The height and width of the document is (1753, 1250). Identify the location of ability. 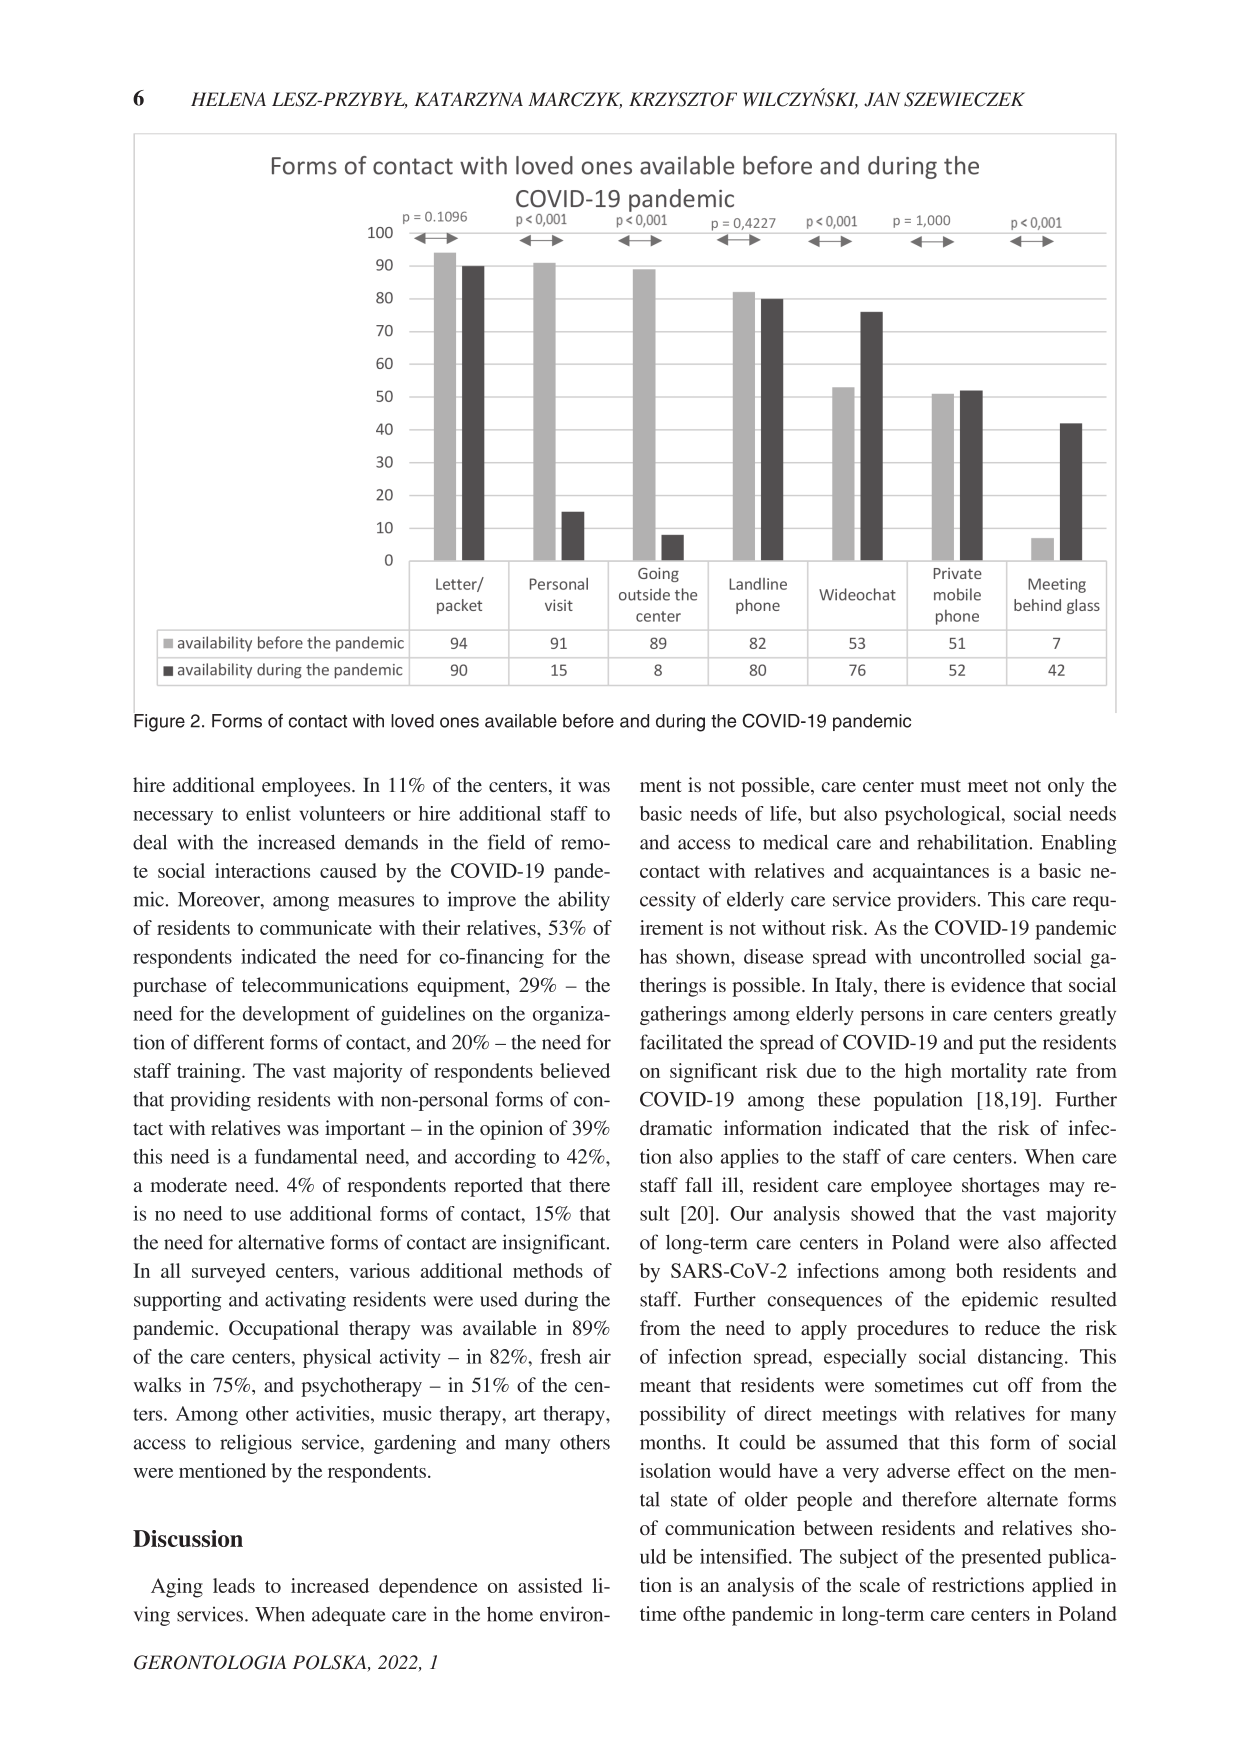
(584, 901).
